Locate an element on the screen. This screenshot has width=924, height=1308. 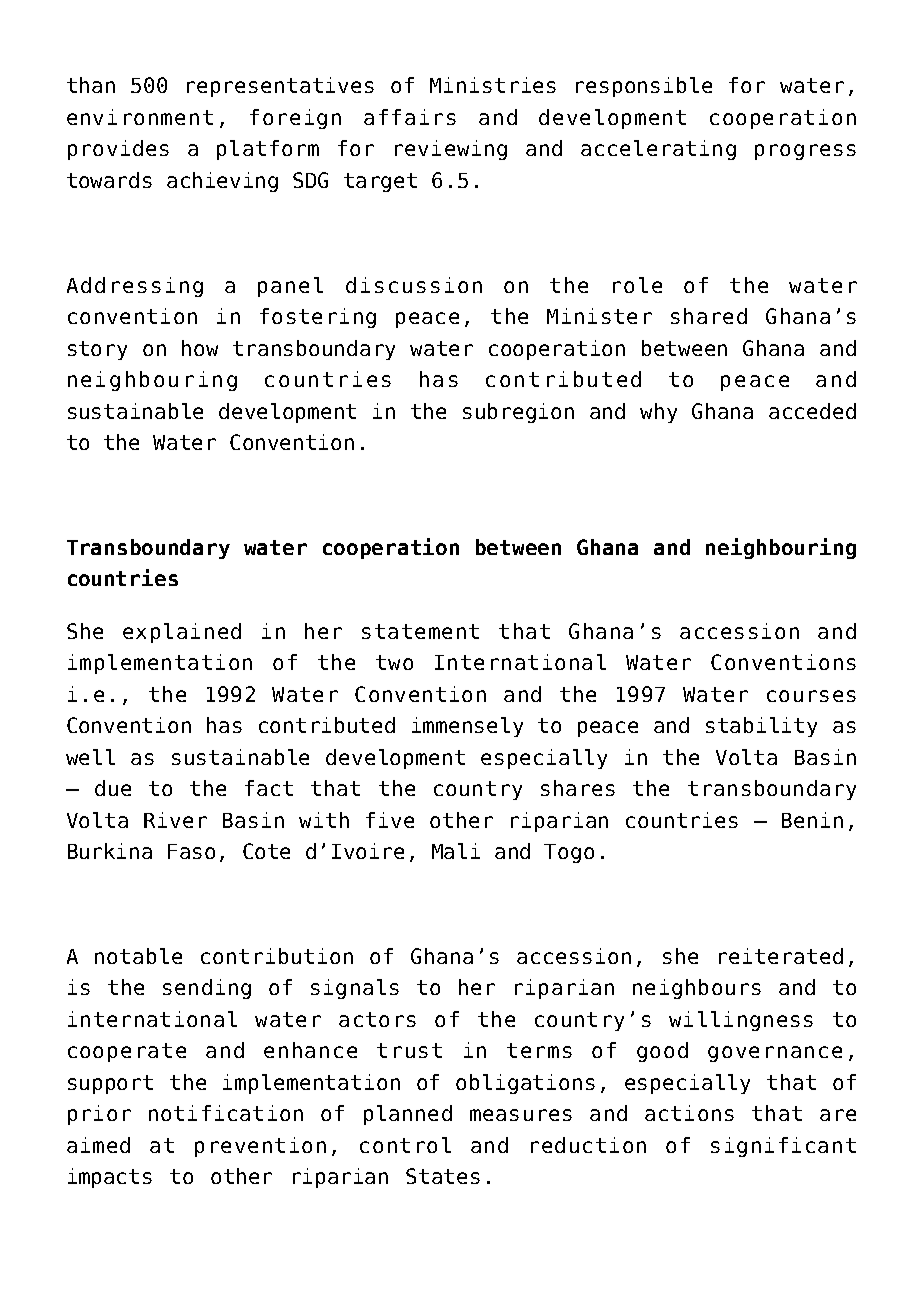
acceded is located at coordinates (812, 411).
